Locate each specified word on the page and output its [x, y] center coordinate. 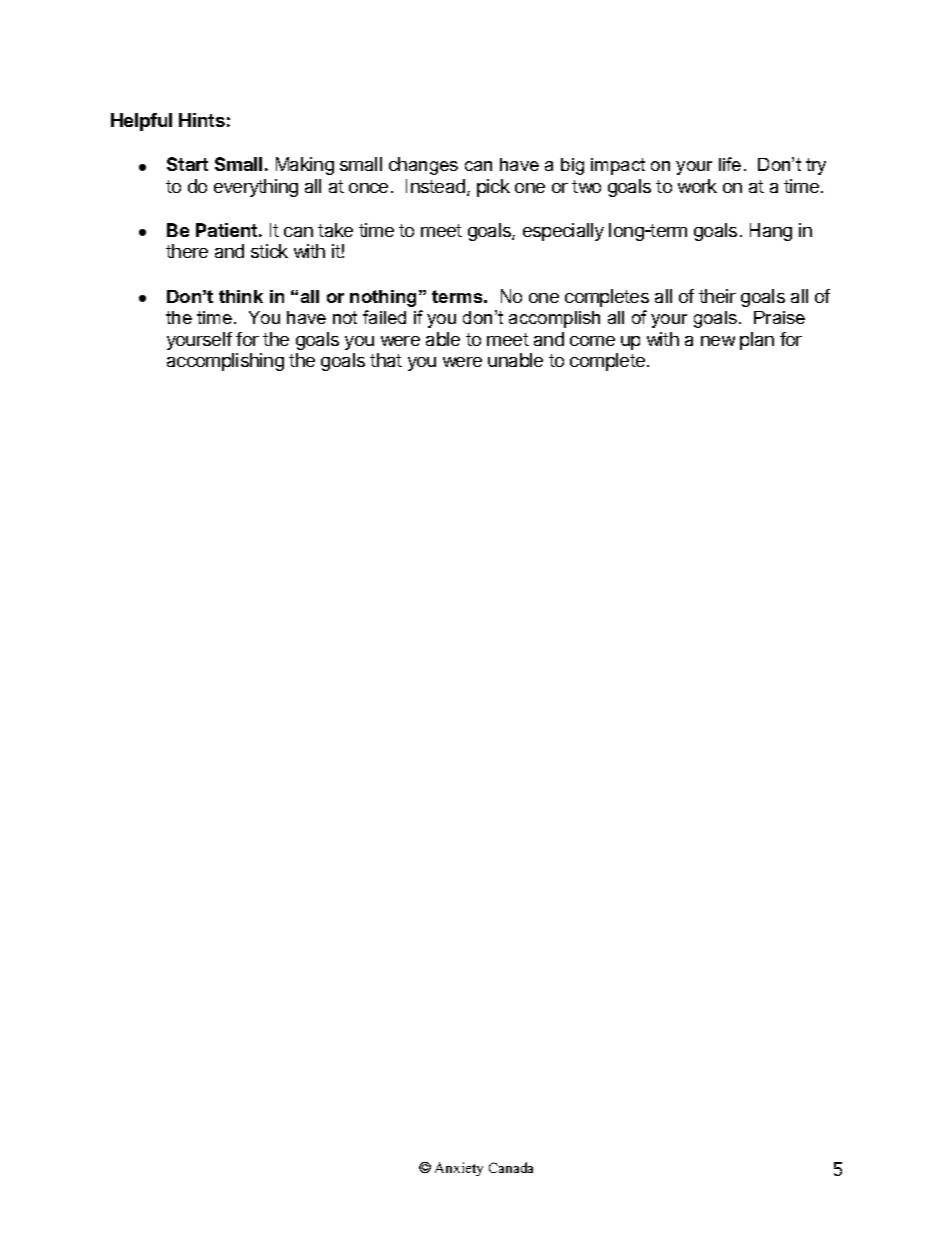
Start [187, 164]
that [386, 360]
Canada [511, 1167]
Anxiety [459, 1169]
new [718, 341]
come [592, 341]
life [730, 164]
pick [493, 188]
